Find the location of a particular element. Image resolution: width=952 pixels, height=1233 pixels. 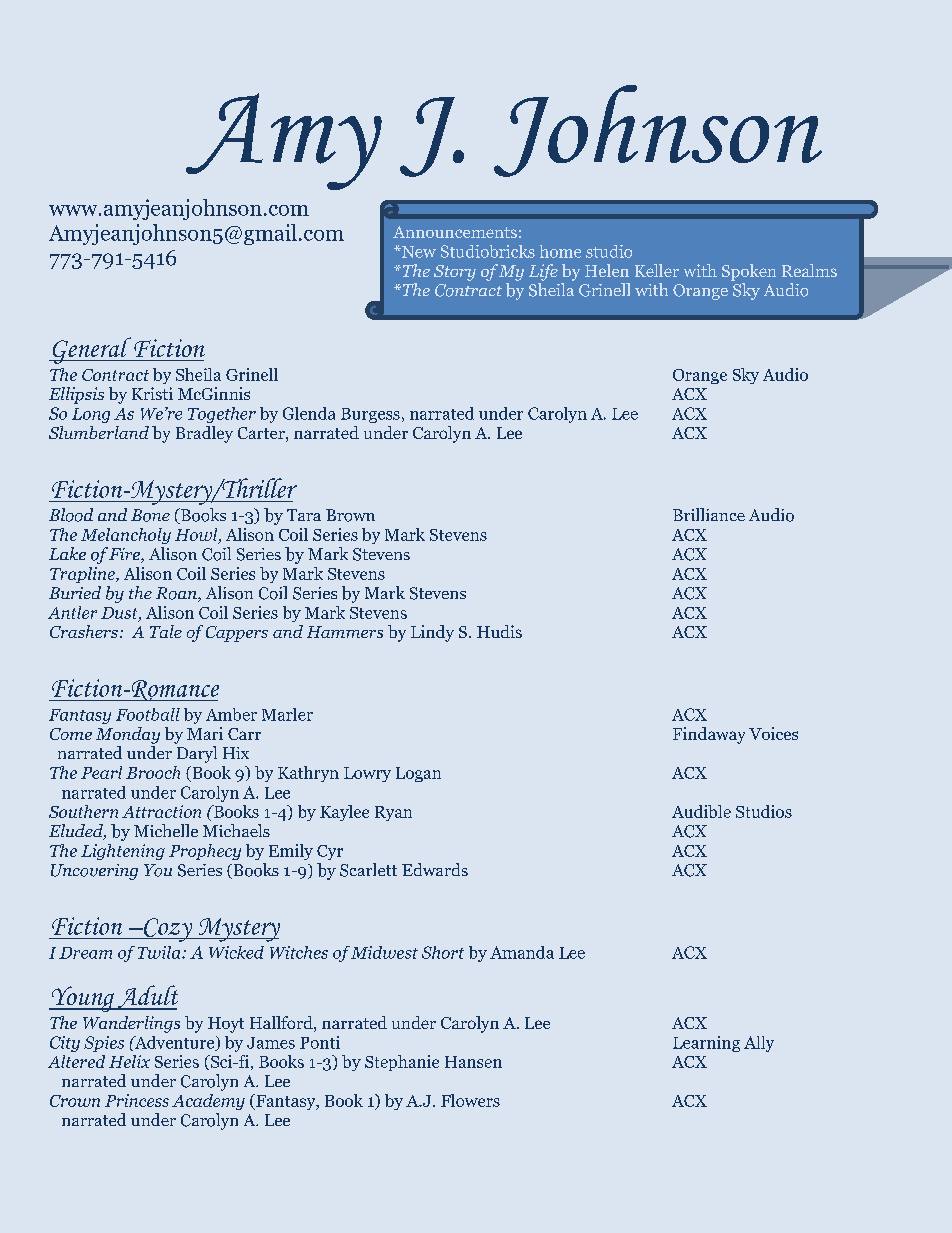

Spoken is located at coordinates (749, 272).
